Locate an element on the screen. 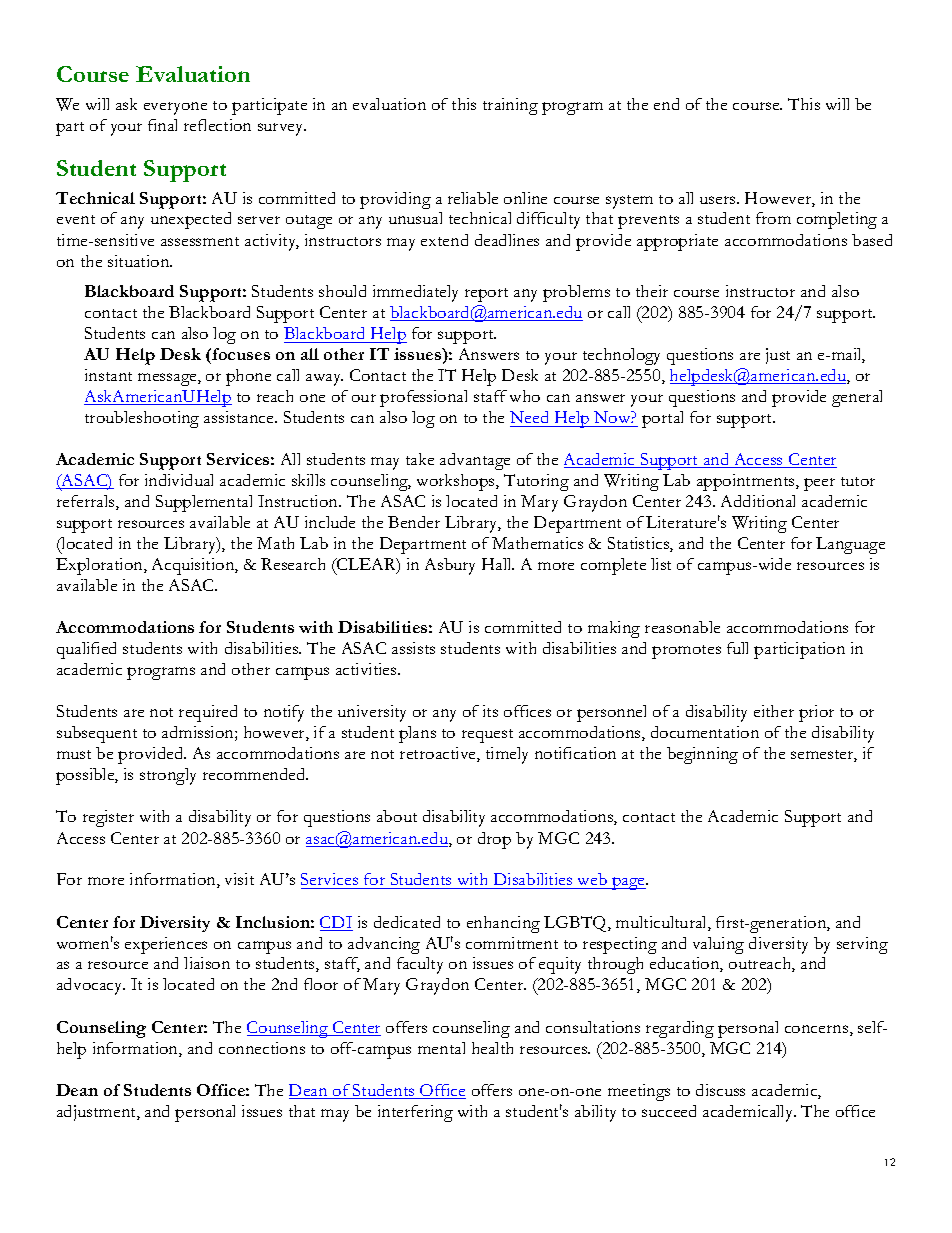 Image resolution: width=952 pixels, height=1233 pixels. final is located at coordinates (162, 125).
